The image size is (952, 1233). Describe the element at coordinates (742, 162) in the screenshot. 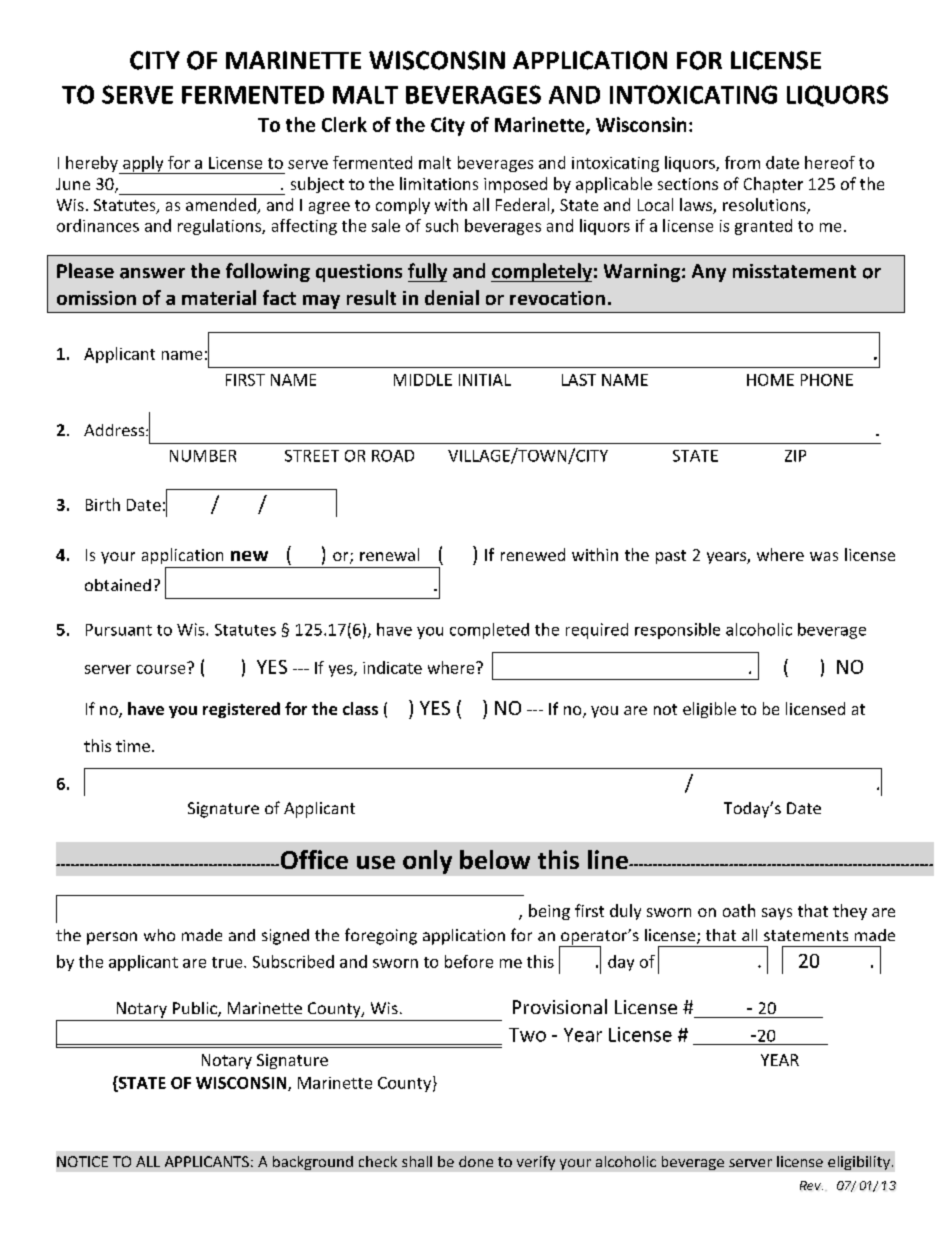

I see `from` at that location.
